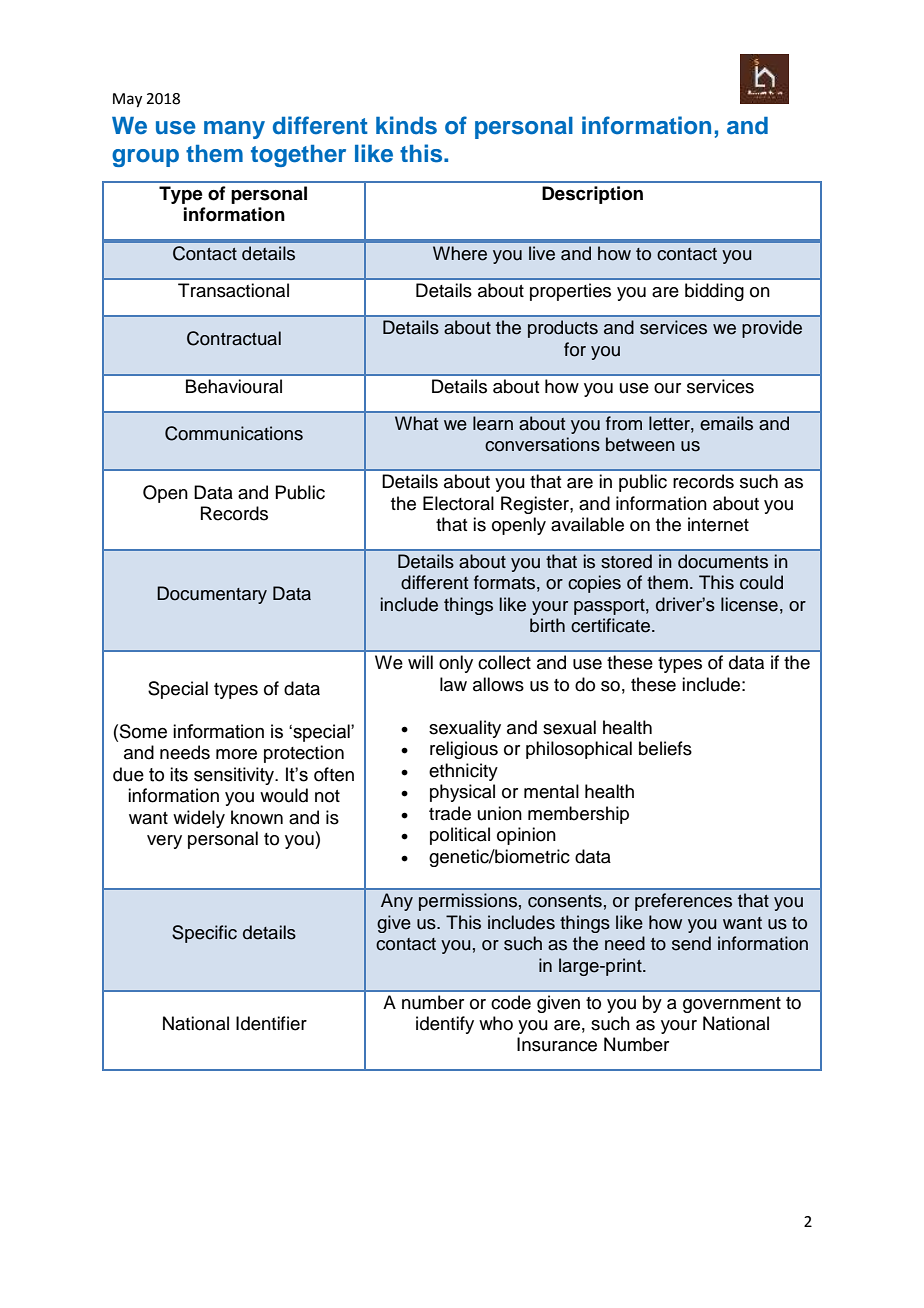  Describe the element at coordinates (445, 1025) in the image. I see `identify` at that location.
